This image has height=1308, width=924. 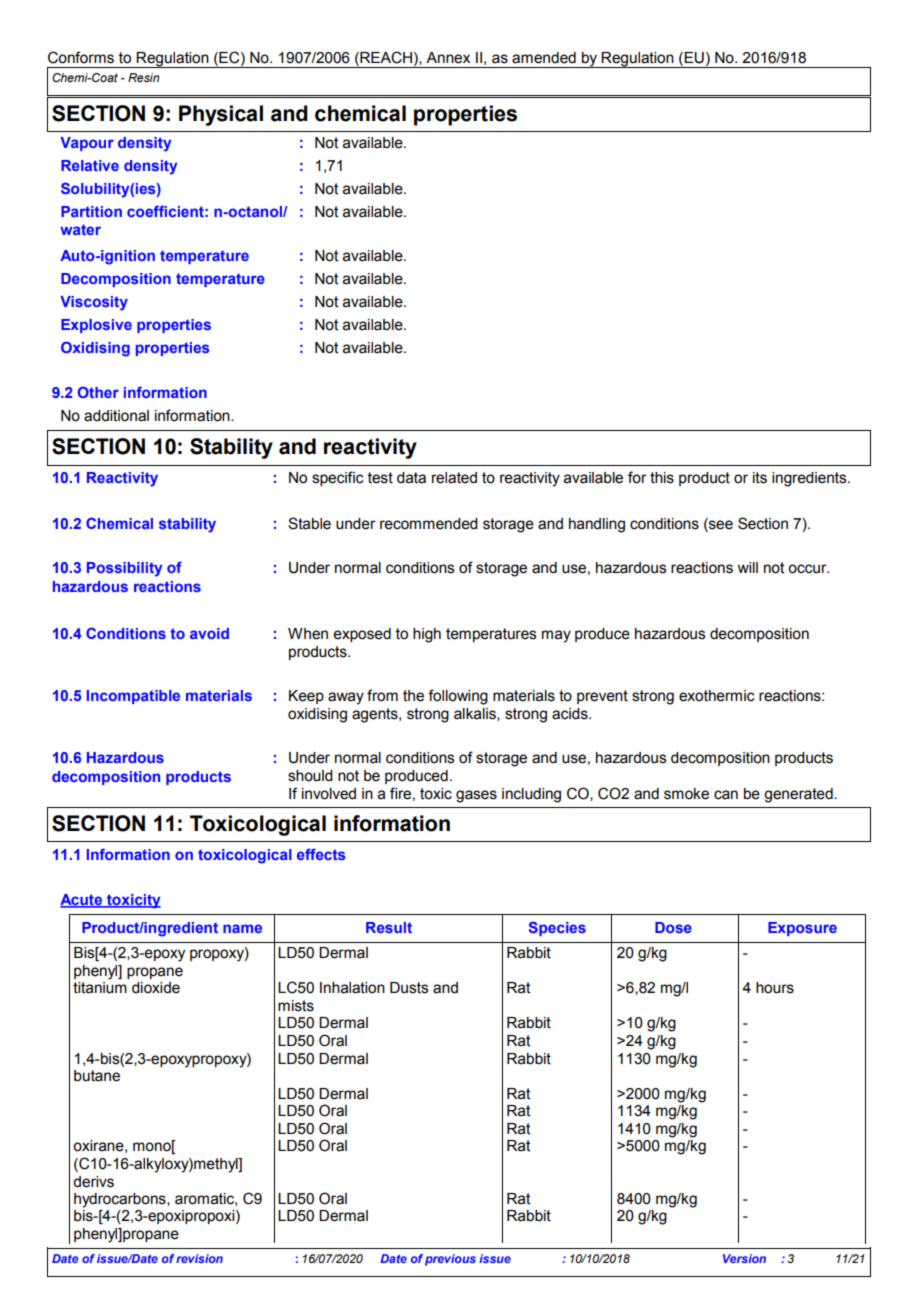 What do you see at coordinates (544, 58) in the image?
I see `amended` at bounding box center [544, 58].
